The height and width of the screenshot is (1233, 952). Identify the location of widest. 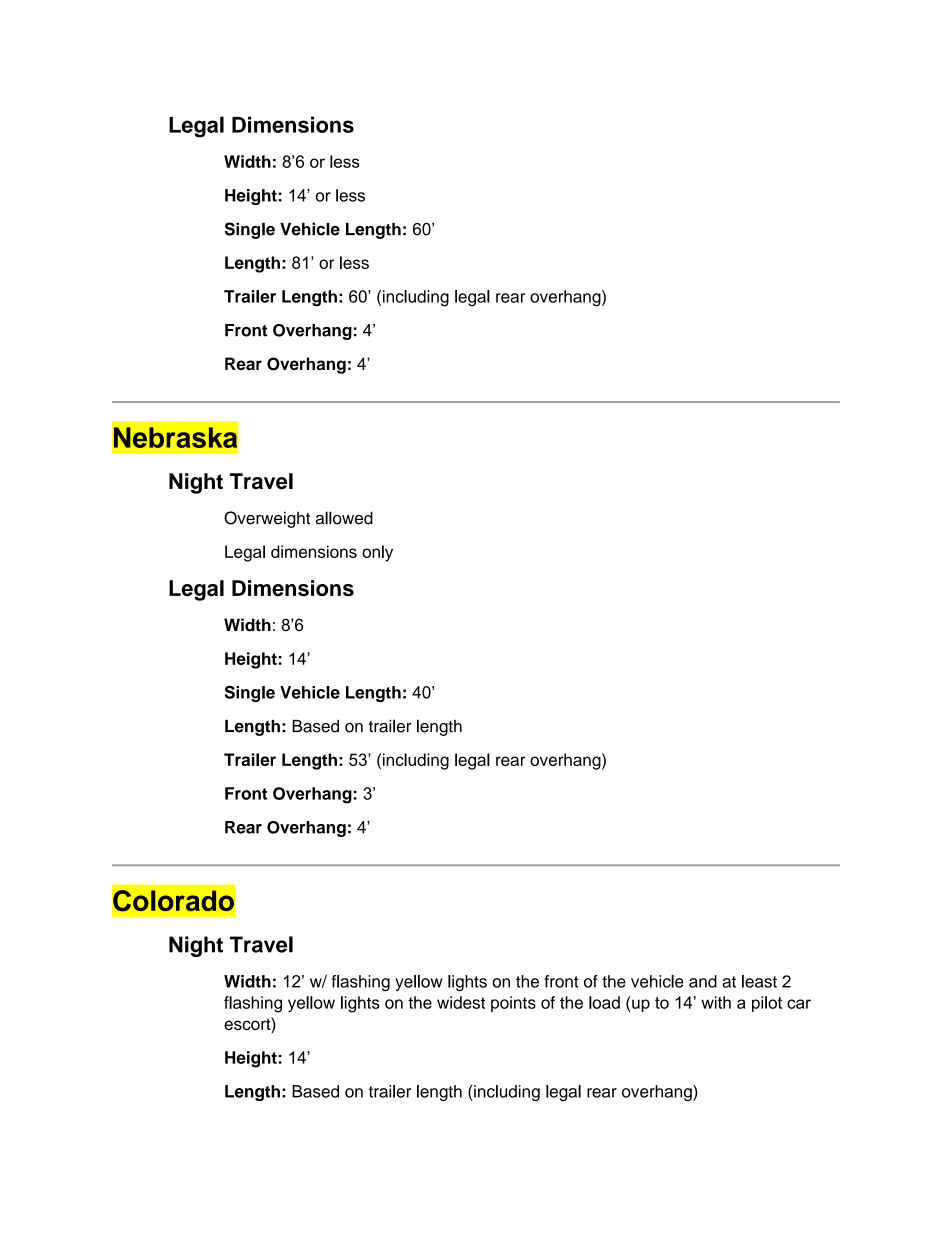
(461, 1002).
